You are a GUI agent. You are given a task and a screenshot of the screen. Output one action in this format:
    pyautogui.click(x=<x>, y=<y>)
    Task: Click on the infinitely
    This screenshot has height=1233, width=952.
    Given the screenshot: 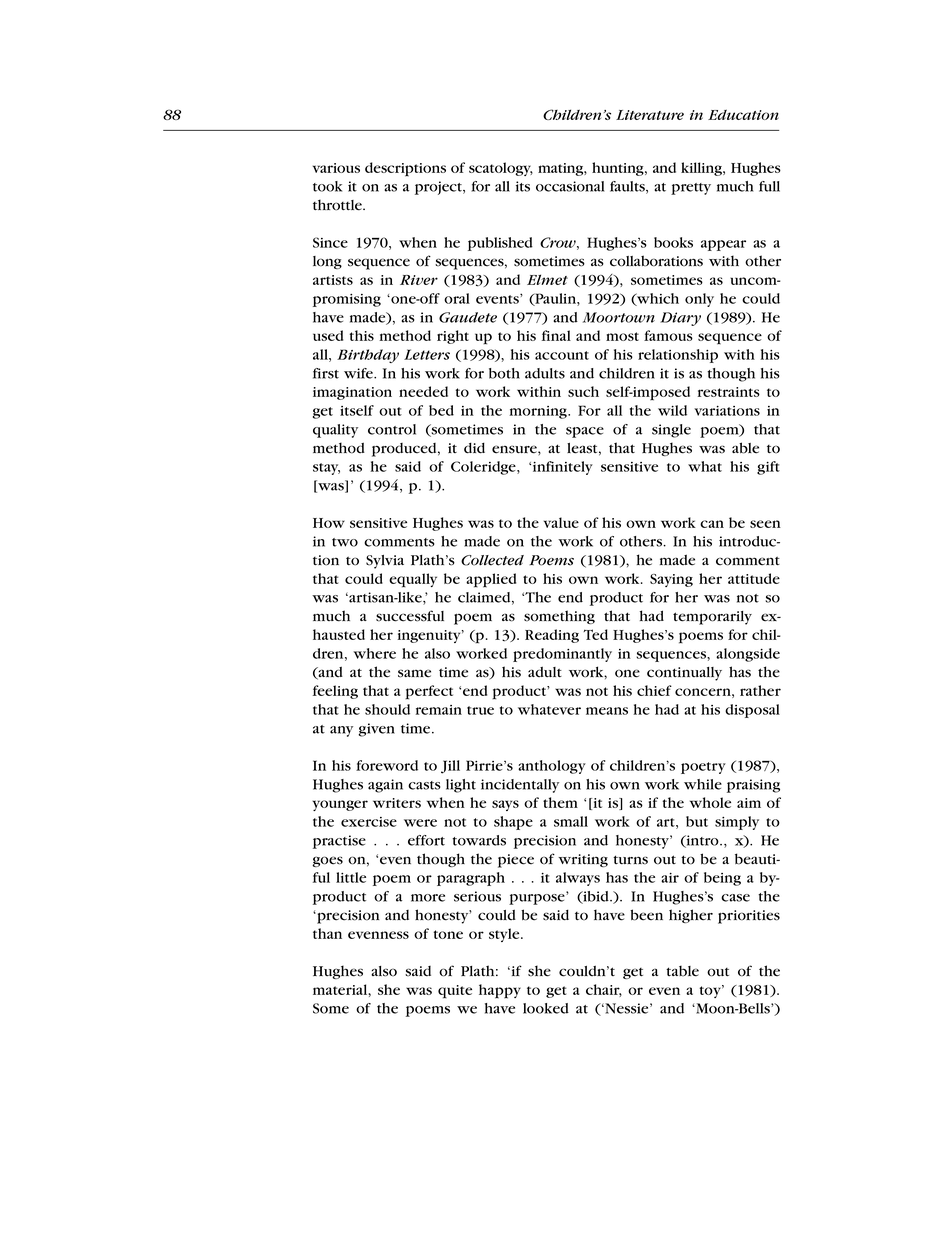 What is the action you would take?
    pyautogui.click(x=563, y=468)
